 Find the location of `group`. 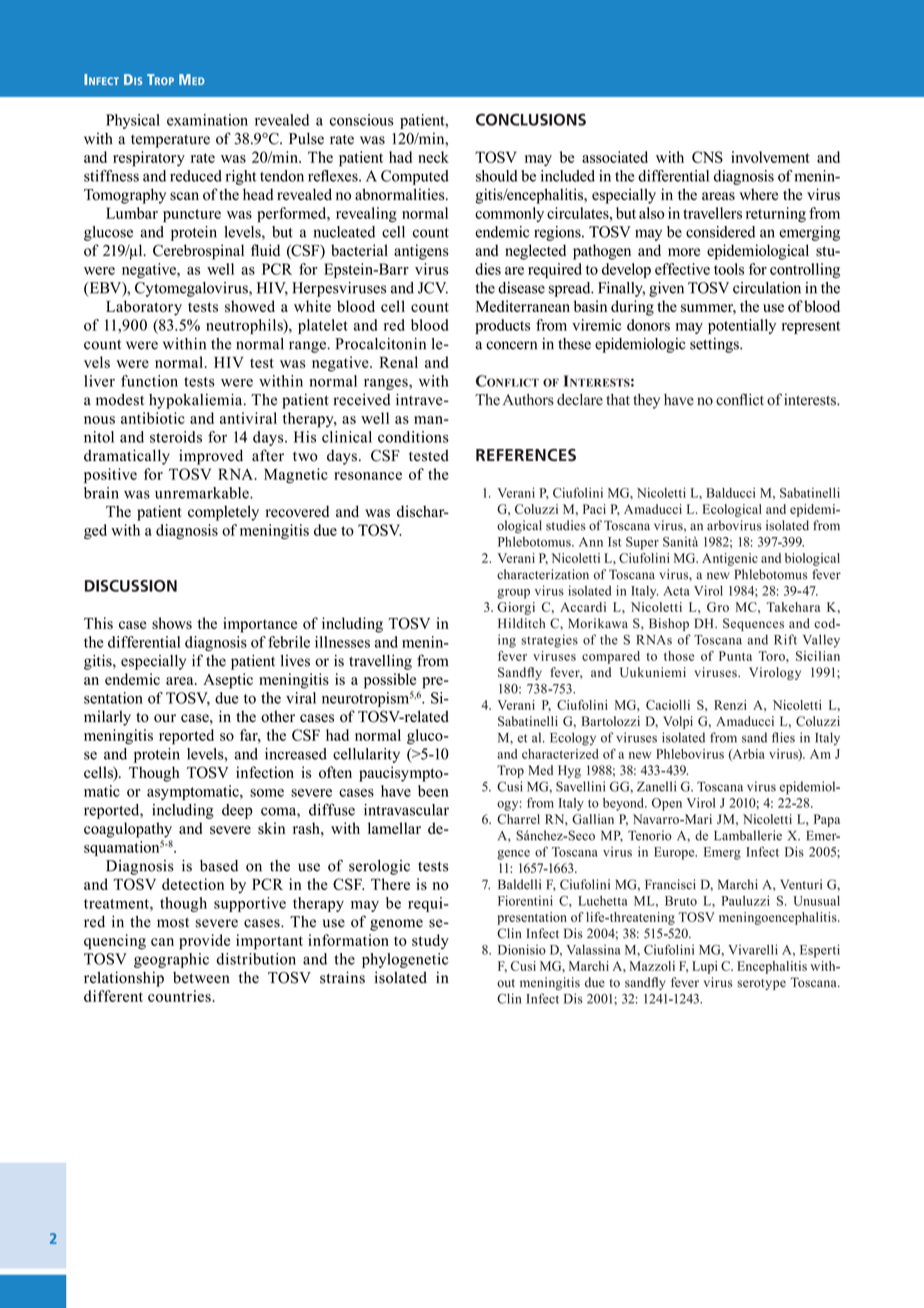

group is located at coordinates (513, 594).
